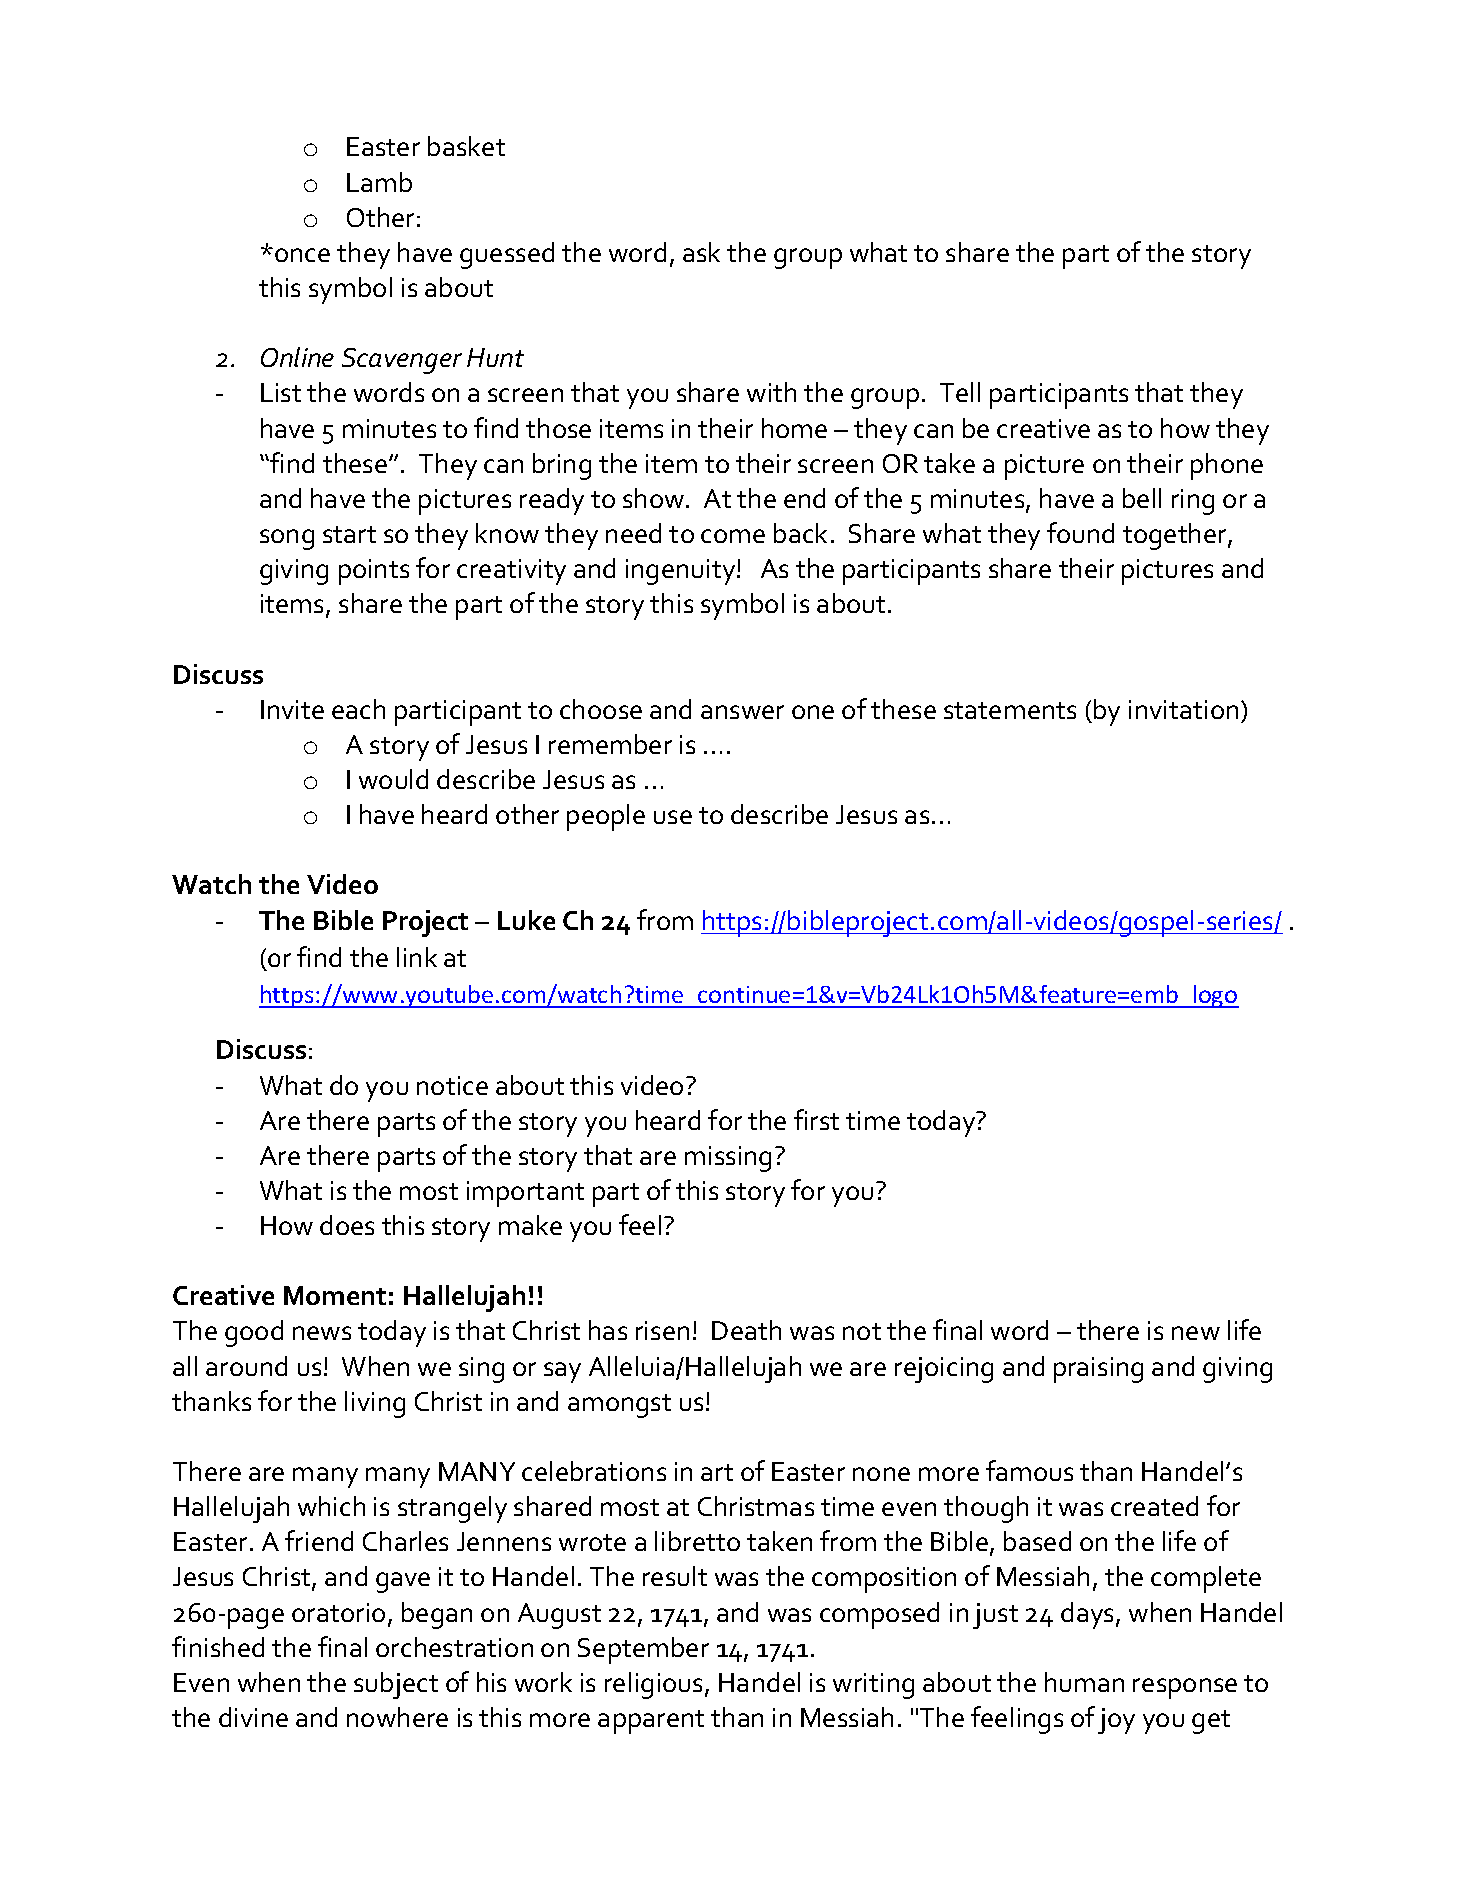 The width and height of the document is (1468, 1900). What do you see at coordinates (302, 255) in the document?
I see `once` at bounding box center [302, 255].
